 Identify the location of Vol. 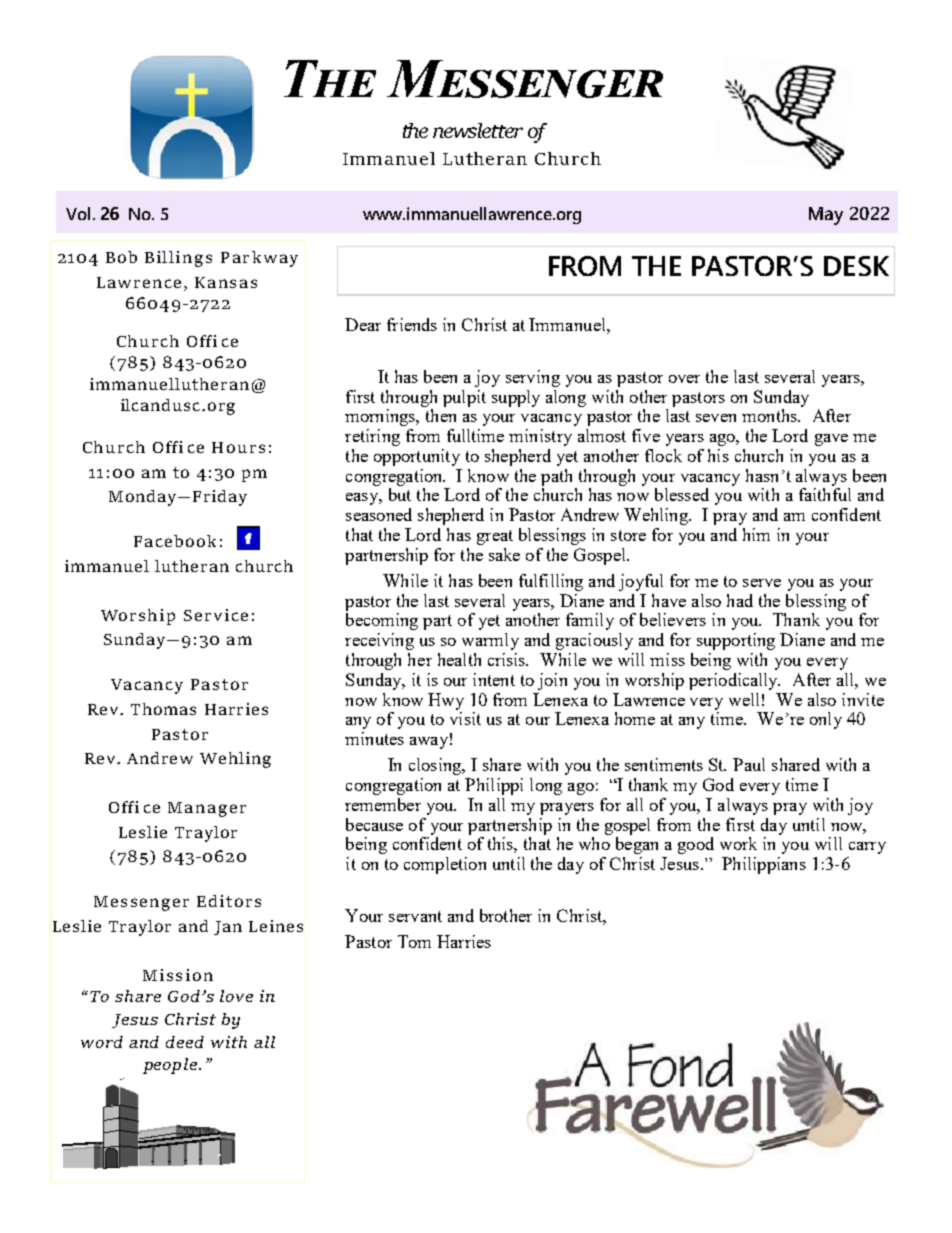
(78, 213).
